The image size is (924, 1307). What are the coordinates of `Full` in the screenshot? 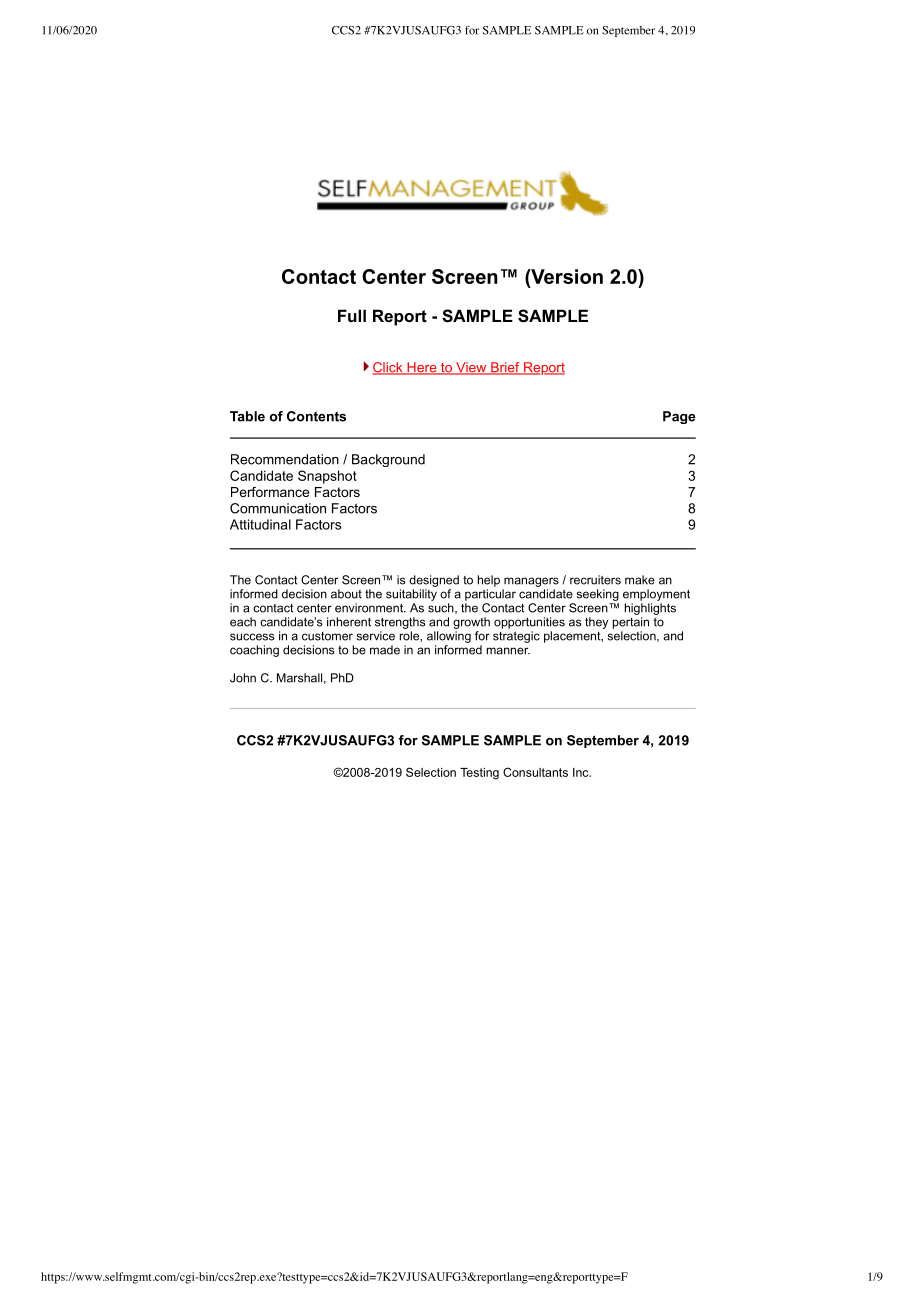 It's located at (352, 315).
